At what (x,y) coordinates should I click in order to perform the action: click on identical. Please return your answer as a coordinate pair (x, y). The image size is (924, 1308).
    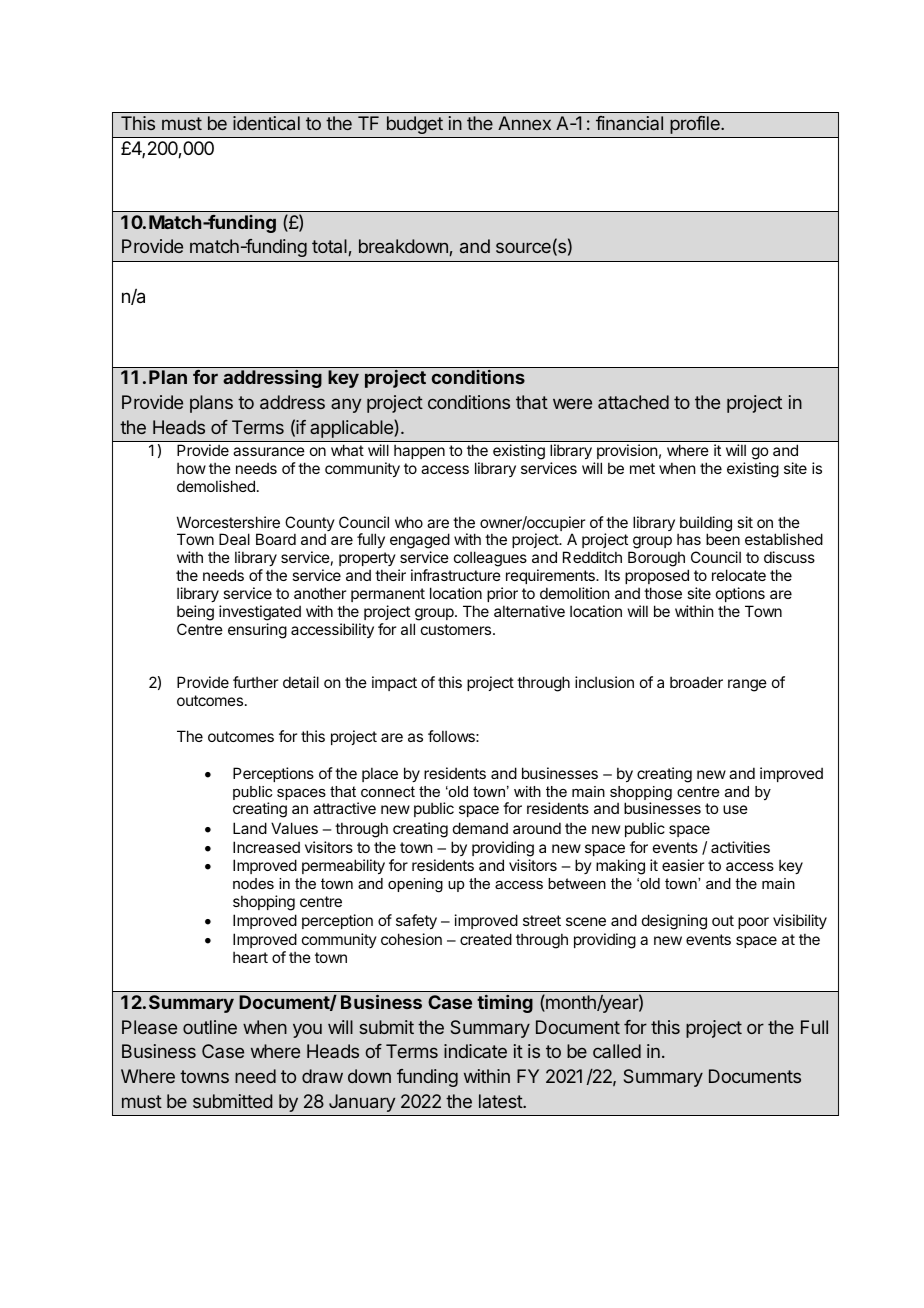
    Looking at the image, I should click on (266, 123).
